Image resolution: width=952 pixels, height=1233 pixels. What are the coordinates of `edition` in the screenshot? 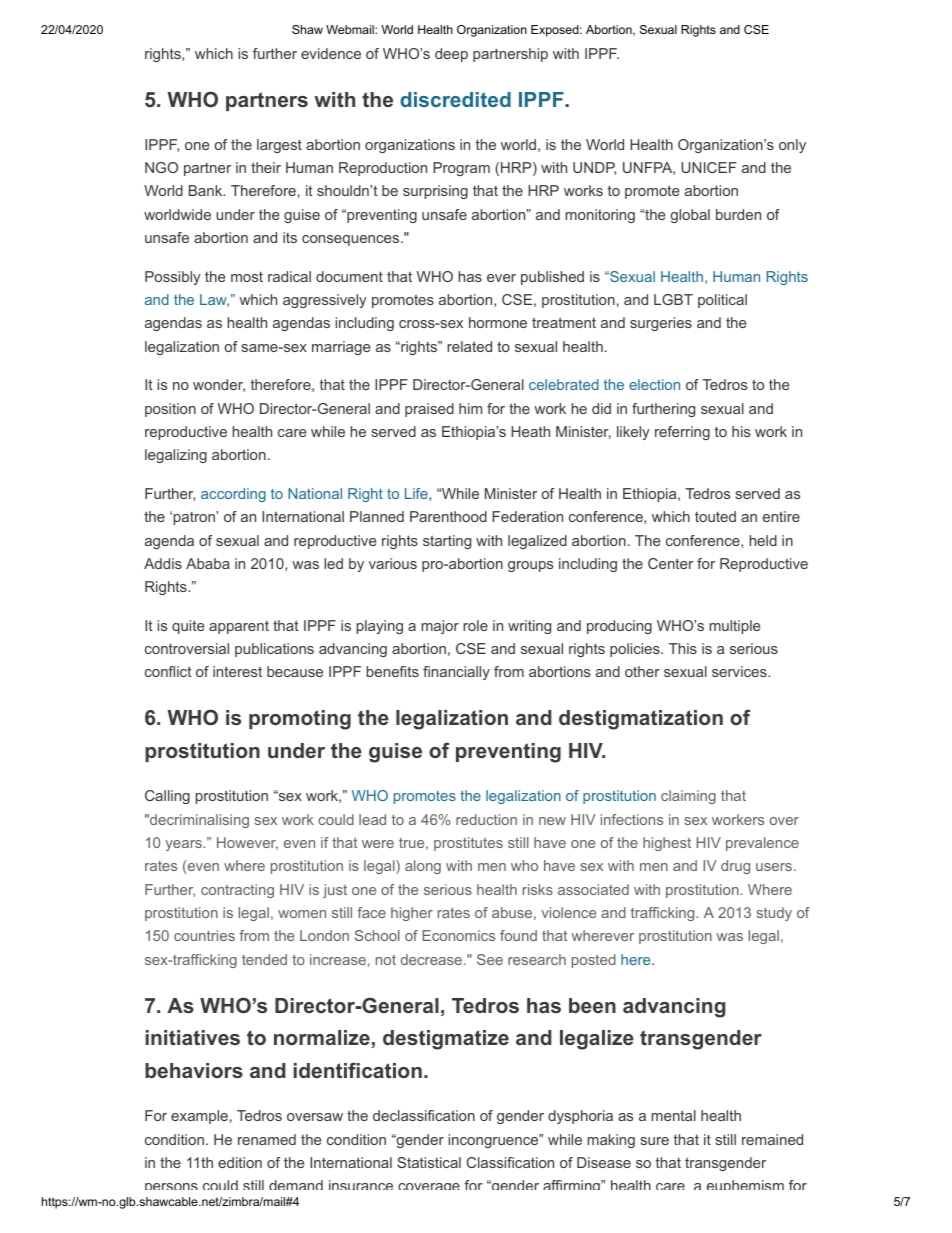 It's located at (240, 1162).
